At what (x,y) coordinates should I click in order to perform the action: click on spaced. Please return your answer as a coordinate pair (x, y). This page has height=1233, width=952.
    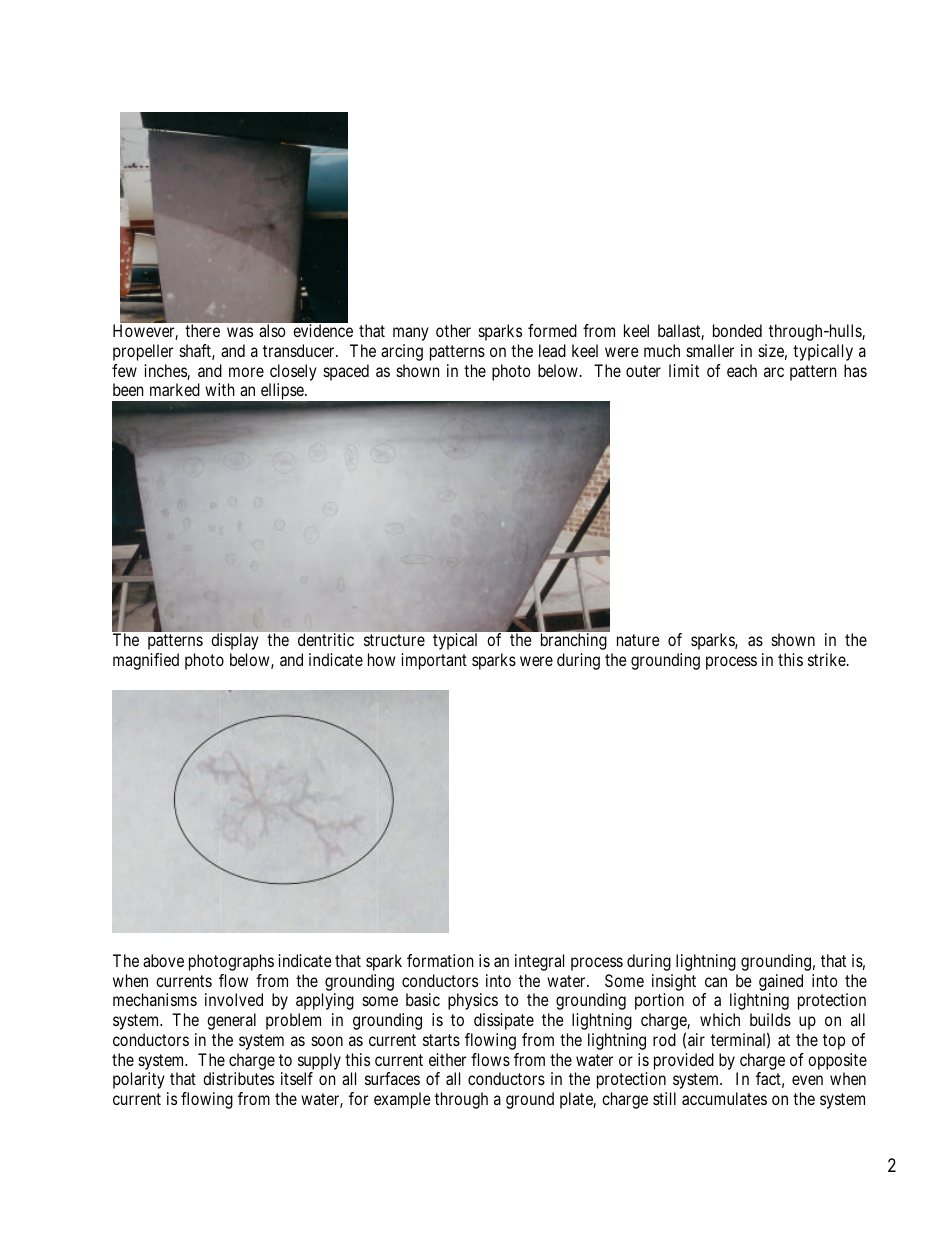
    Looking at the image, I should click on (346, 372).
